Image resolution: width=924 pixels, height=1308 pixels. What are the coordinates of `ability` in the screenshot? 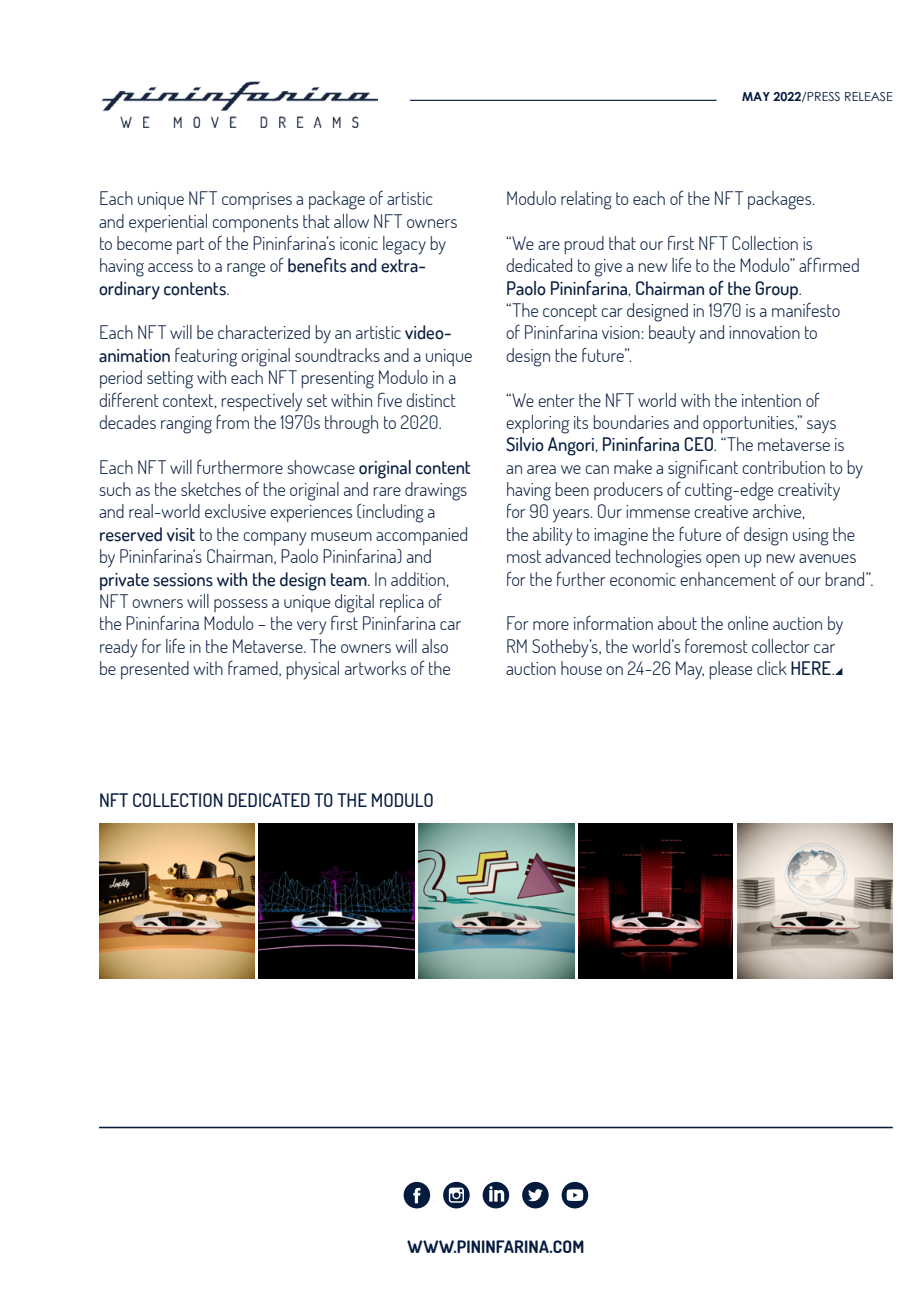 It's located at (552, 536).
